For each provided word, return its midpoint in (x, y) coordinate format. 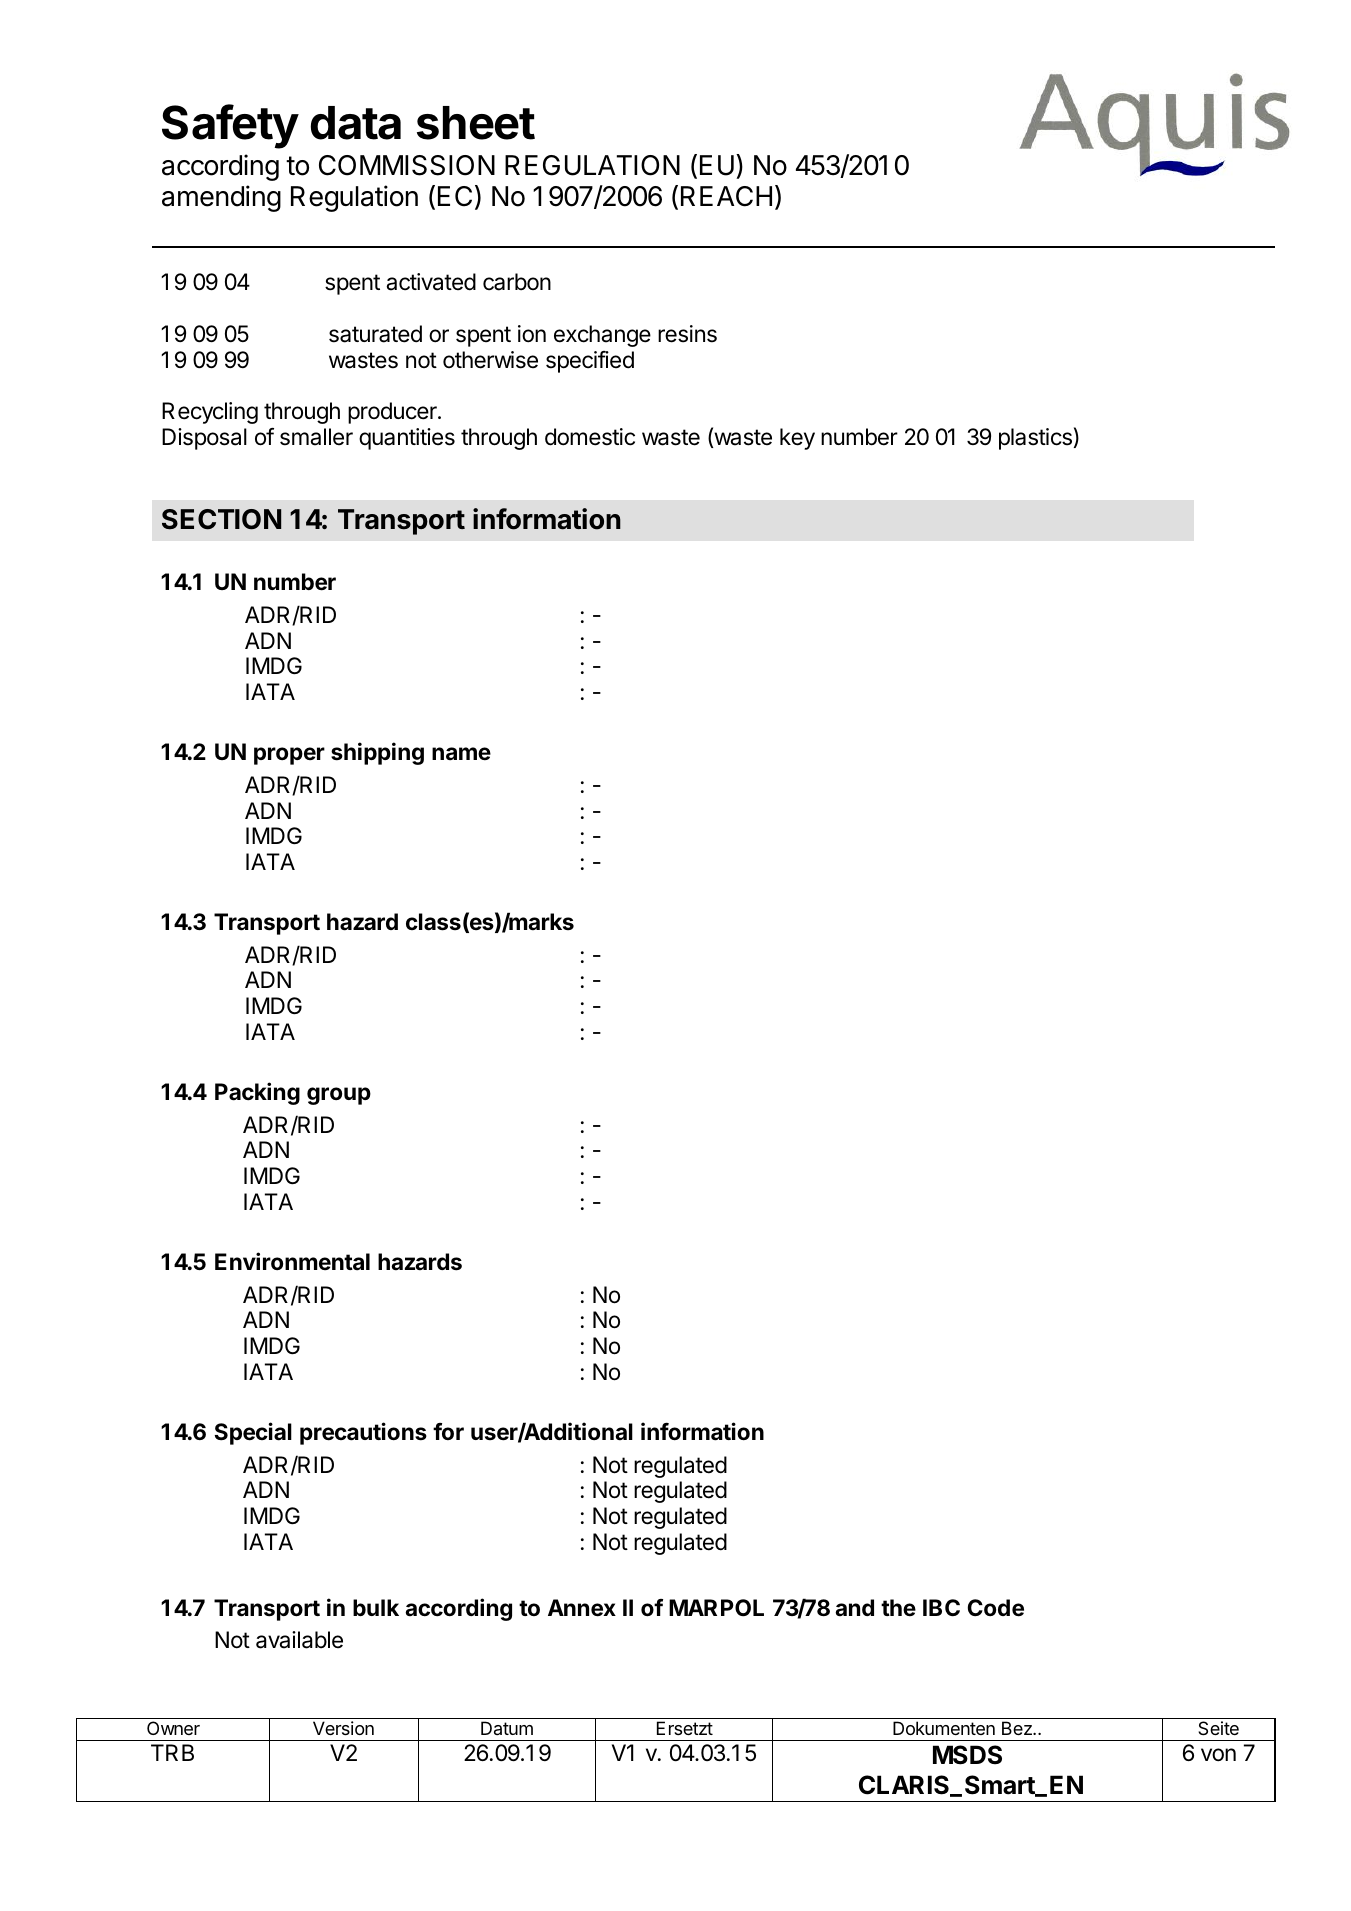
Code (996, 1608)
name (461, 754)
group (339, 1096)
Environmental (292, 1261)
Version (343, 1728)
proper (289, 756)
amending (221, 198)
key (797, 439)
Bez (1018, 1728)
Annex (582, 1608)
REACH (726, 196)
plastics (1035, 439)
